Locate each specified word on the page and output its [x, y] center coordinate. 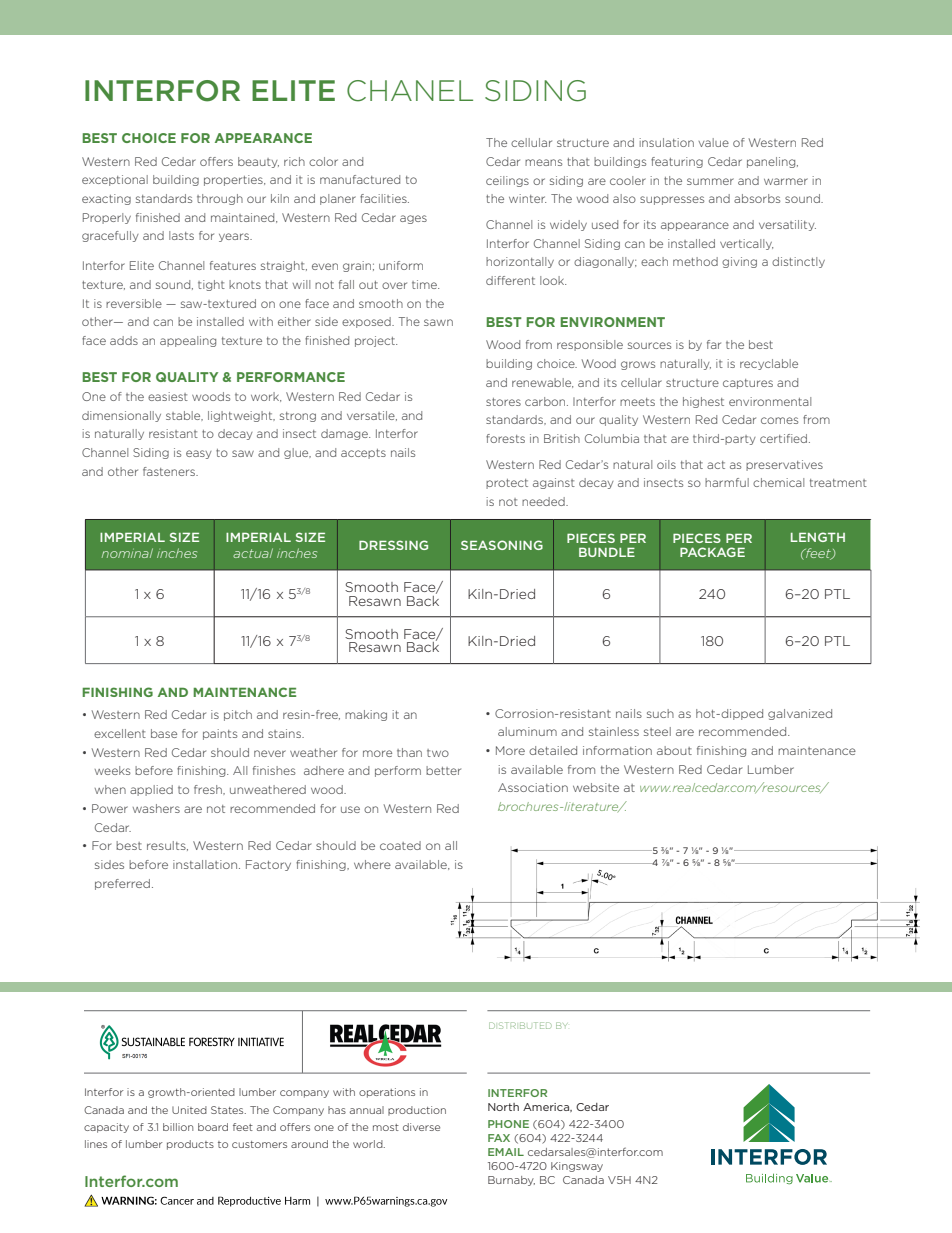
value [714, 142]
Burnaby [511, 1181]
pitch [238, 715]
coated [400, 845]
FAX [499, 1138]
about [674, 750]
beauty [258, 162]
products [190, 1145]
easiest [168, 396]
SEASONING [502, 545]
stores [503, 402]
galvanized [800, 714]
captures [748, 384]
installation [206, 864]
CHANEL [410, 91]
